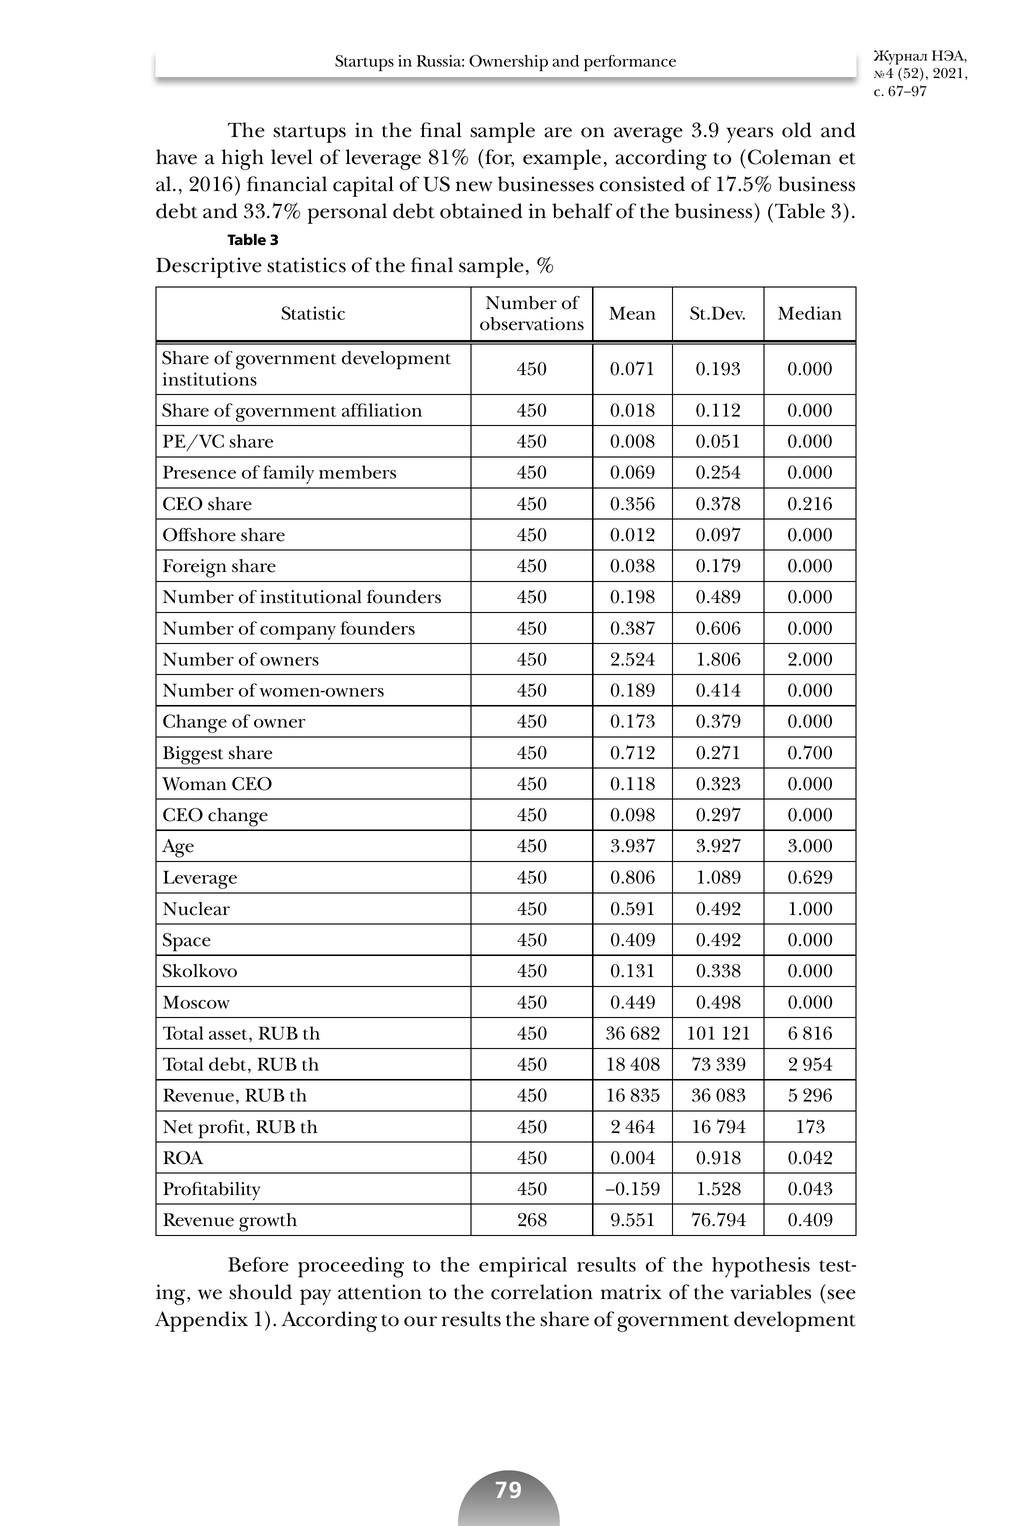 This image has height=1526, width=1012. I want to click on institutional, so click(311, 597).
